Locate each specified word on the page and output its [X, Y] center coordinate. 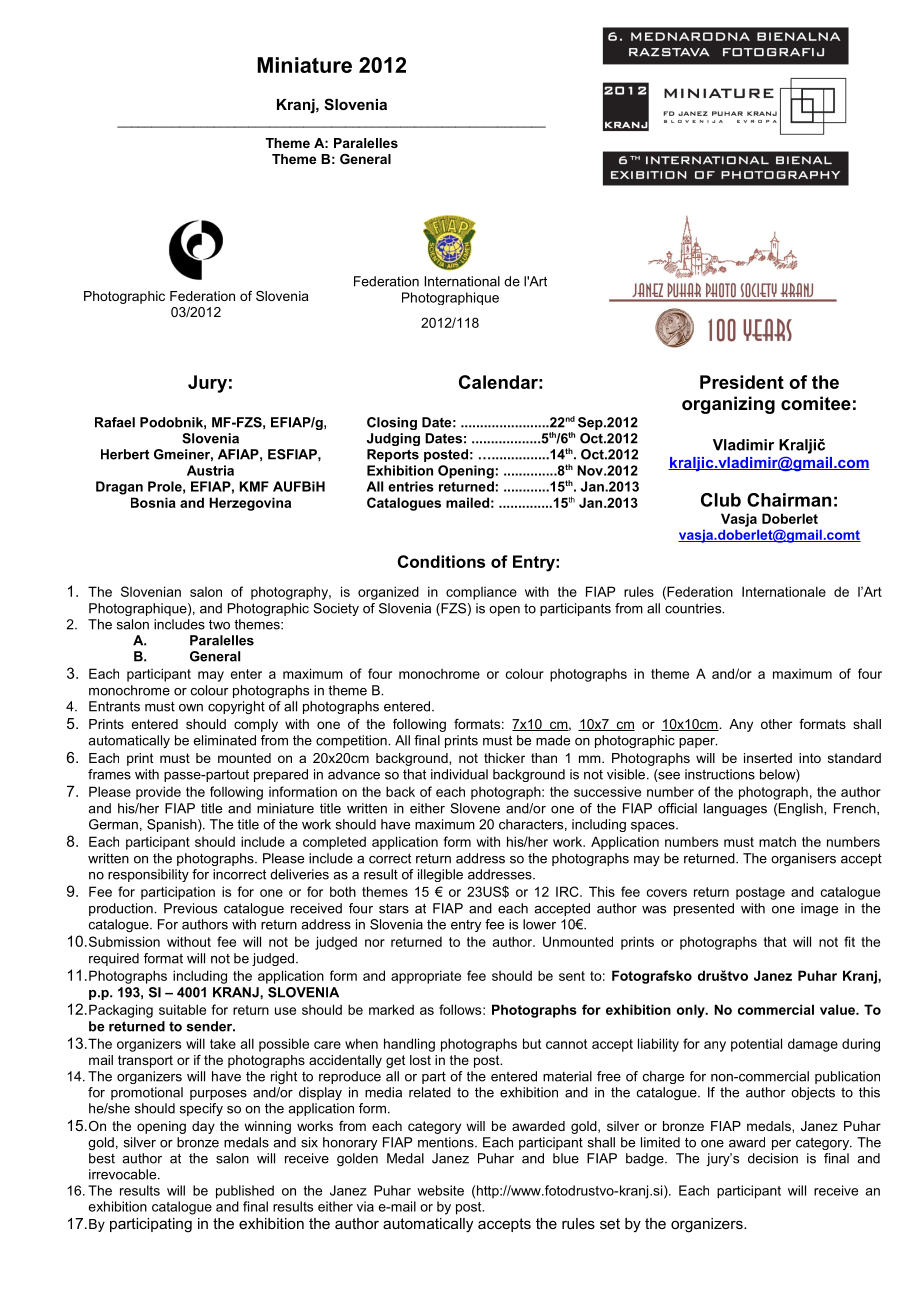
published [245, 1192]
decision [773, 1158]
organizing [728, 405]
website [440, 1190]
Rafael [115, 422]
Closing [392, 423]
